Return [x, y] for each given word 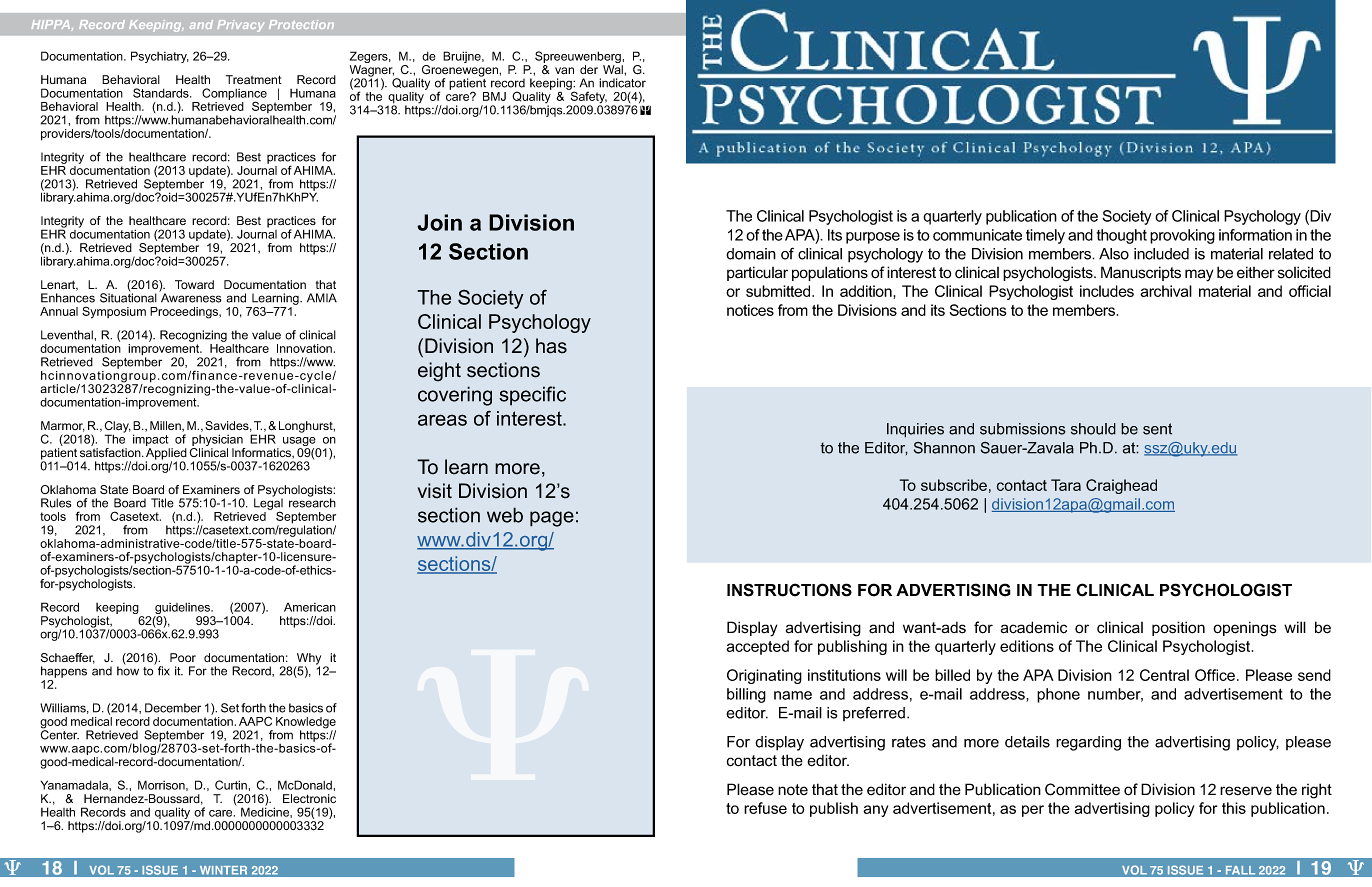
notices [750, 310]
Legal [268, 504]
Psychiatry [160, 57]
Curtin [231, 785]
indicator [622, 83]
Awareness [190, 297]
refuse [765, 808]
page [552, 519]
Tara [1066, 485]
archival [1166, 291]
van [564, 70]
